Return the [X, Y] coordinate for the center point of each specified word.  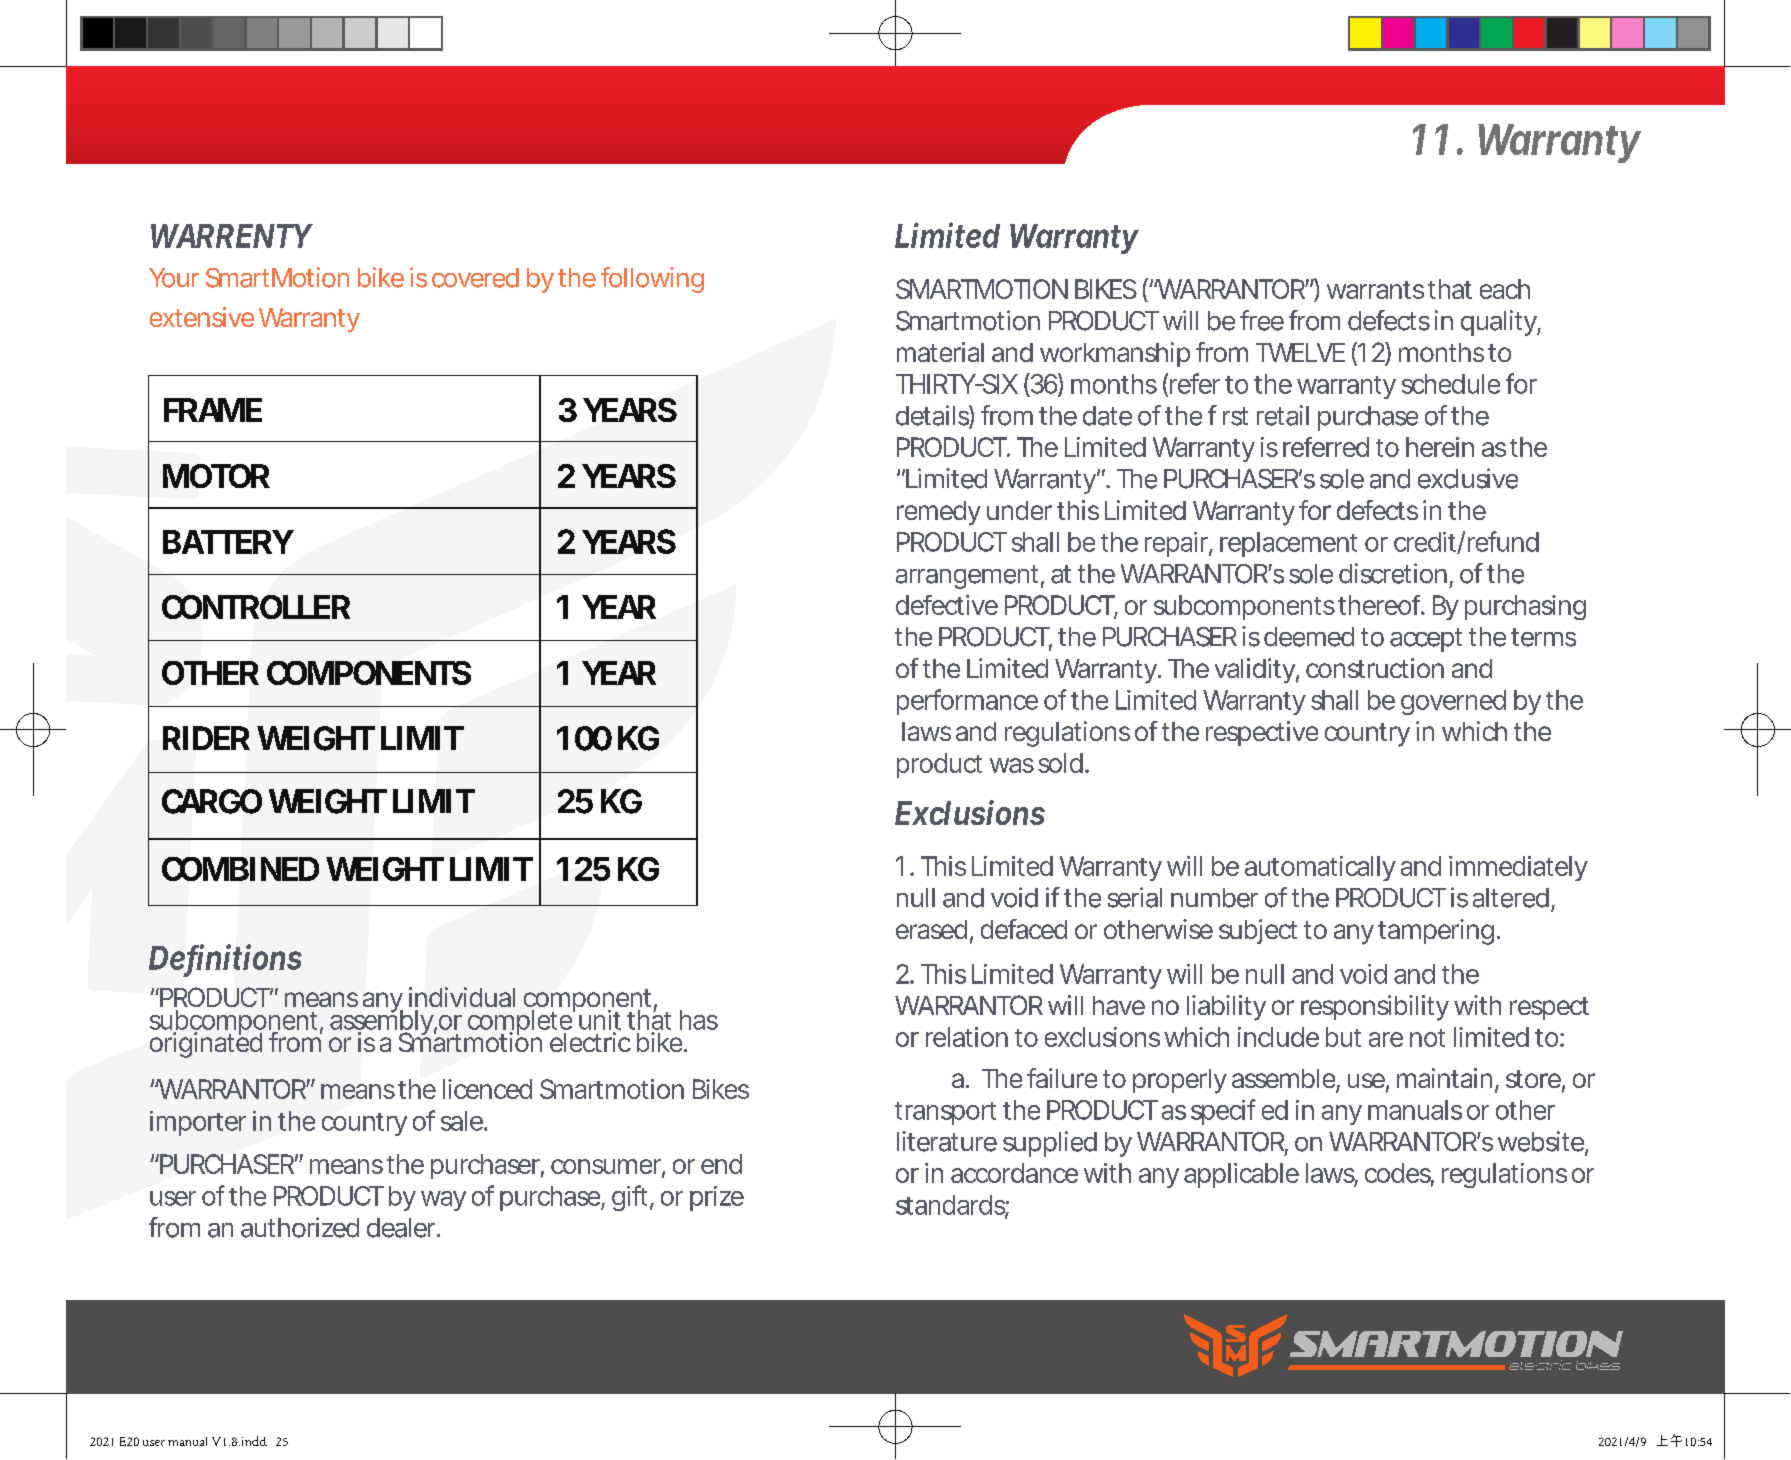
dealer [401, 1228]
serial [1135, 897]
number [1214, 898]
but [1343, 1037]
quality [1498, 323]
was [1012, 765]
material [940, 352]
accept [1426, 640]
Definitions [225, 958]
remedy [938, 513]
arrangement [967, 577]
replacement [1288, 544]
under [1019, 510]
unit [600, 1020]
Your [174, 278]
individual [462, 997]
